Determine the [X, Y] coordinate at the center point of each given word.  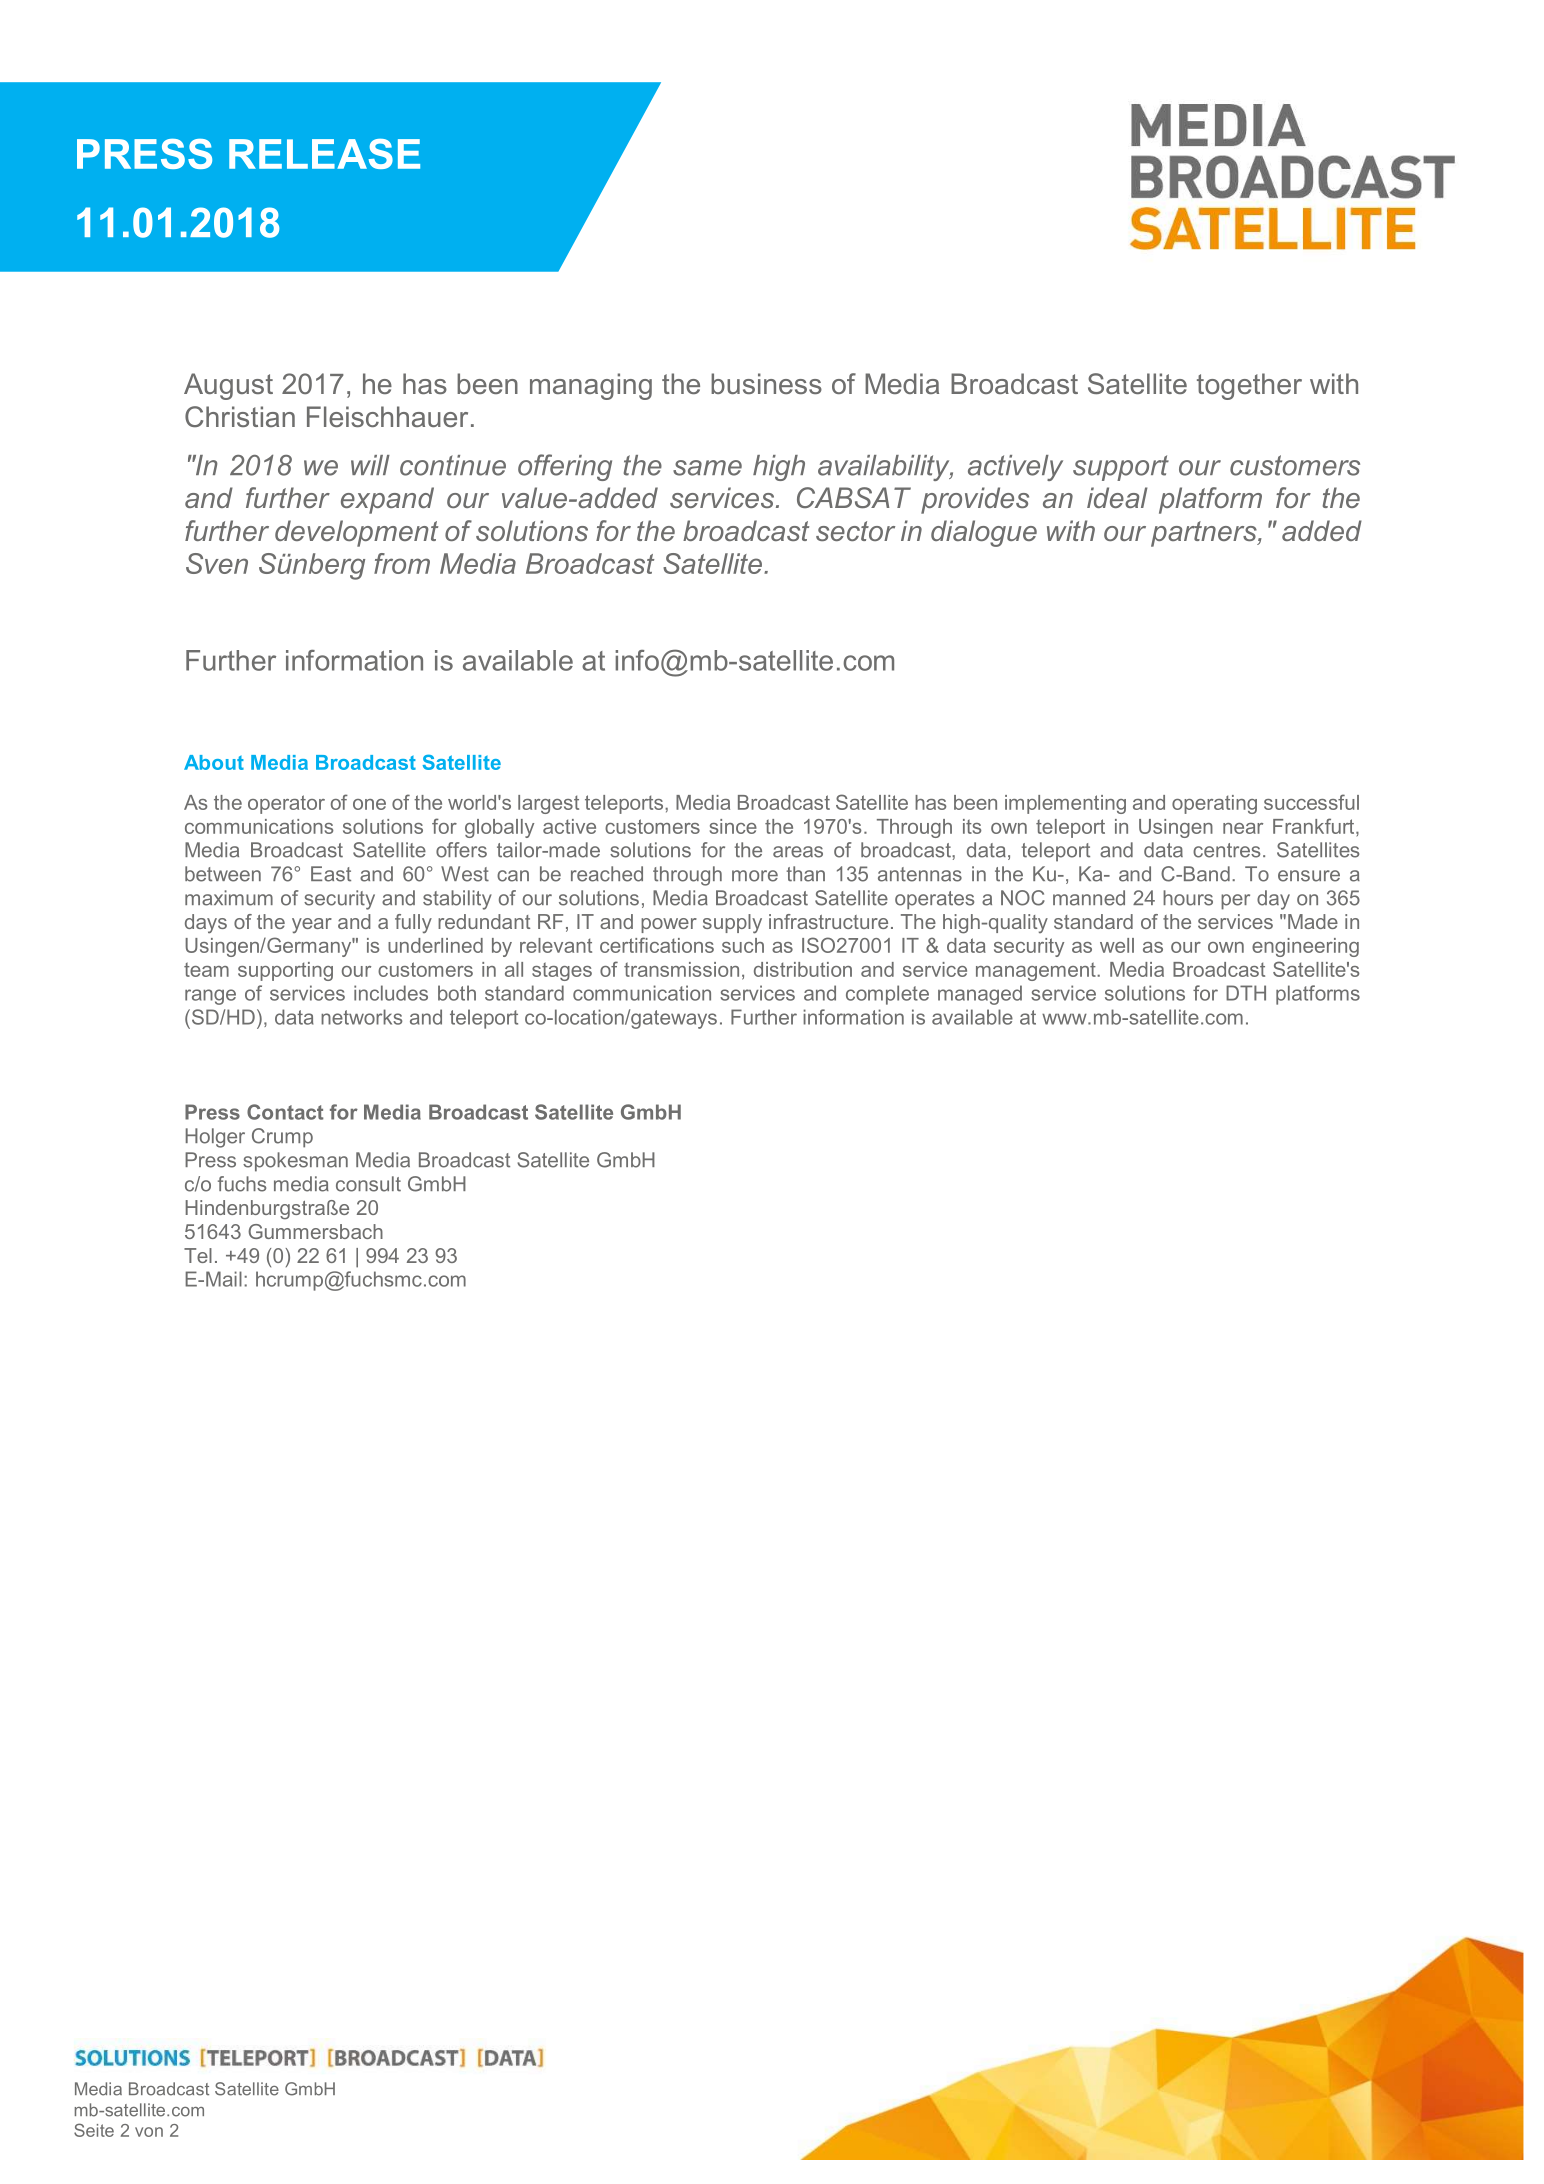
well [1117, 945]
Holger [215, 1138]
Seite [94, 2130]
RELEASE [324, 154]
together [1249, 386]
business [766, 383]
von [149, 2132]
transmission [681, 969]
